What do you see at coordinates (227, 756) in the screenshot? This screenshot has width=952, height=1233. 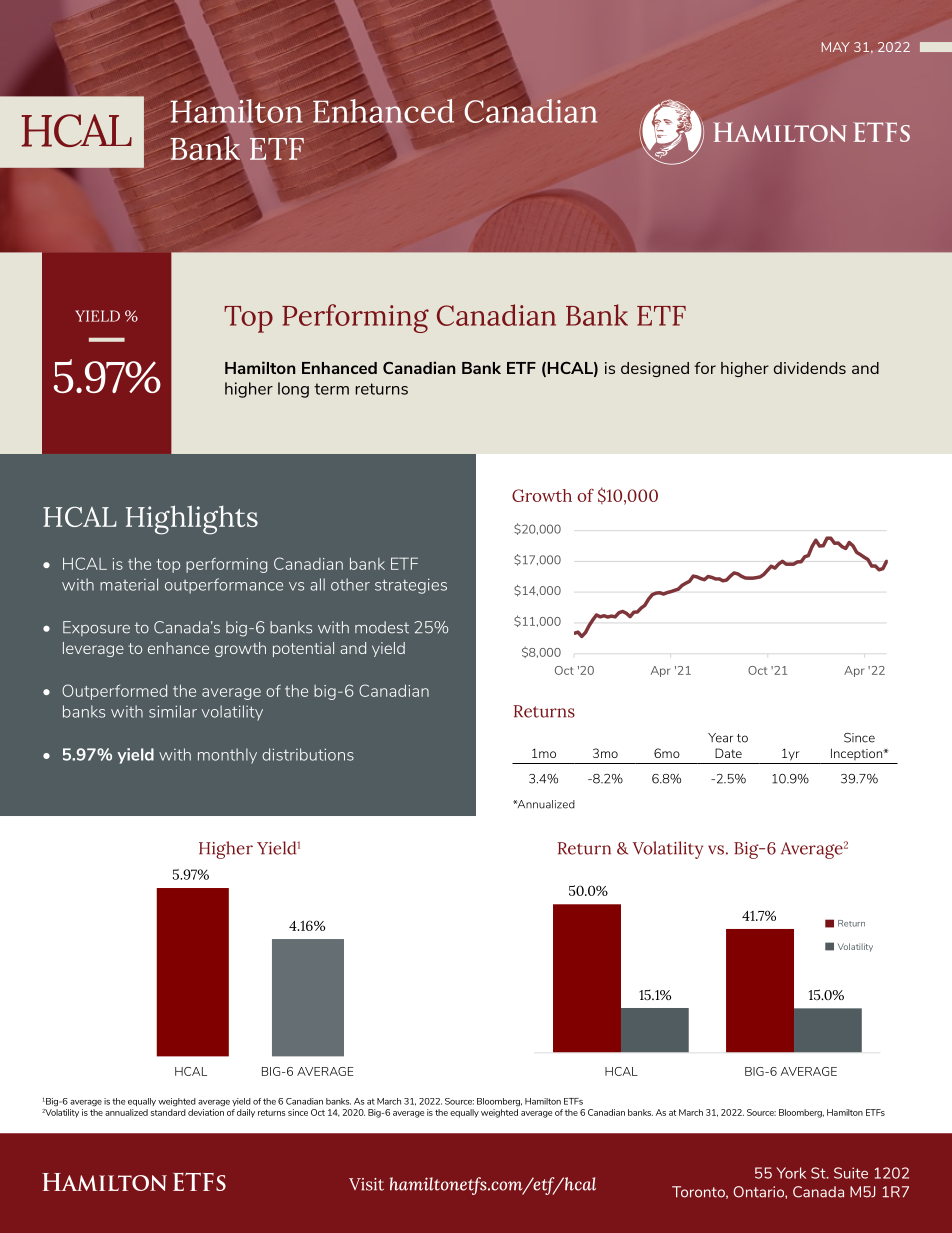 I see `monthly` at bounding box center [227, 756].
